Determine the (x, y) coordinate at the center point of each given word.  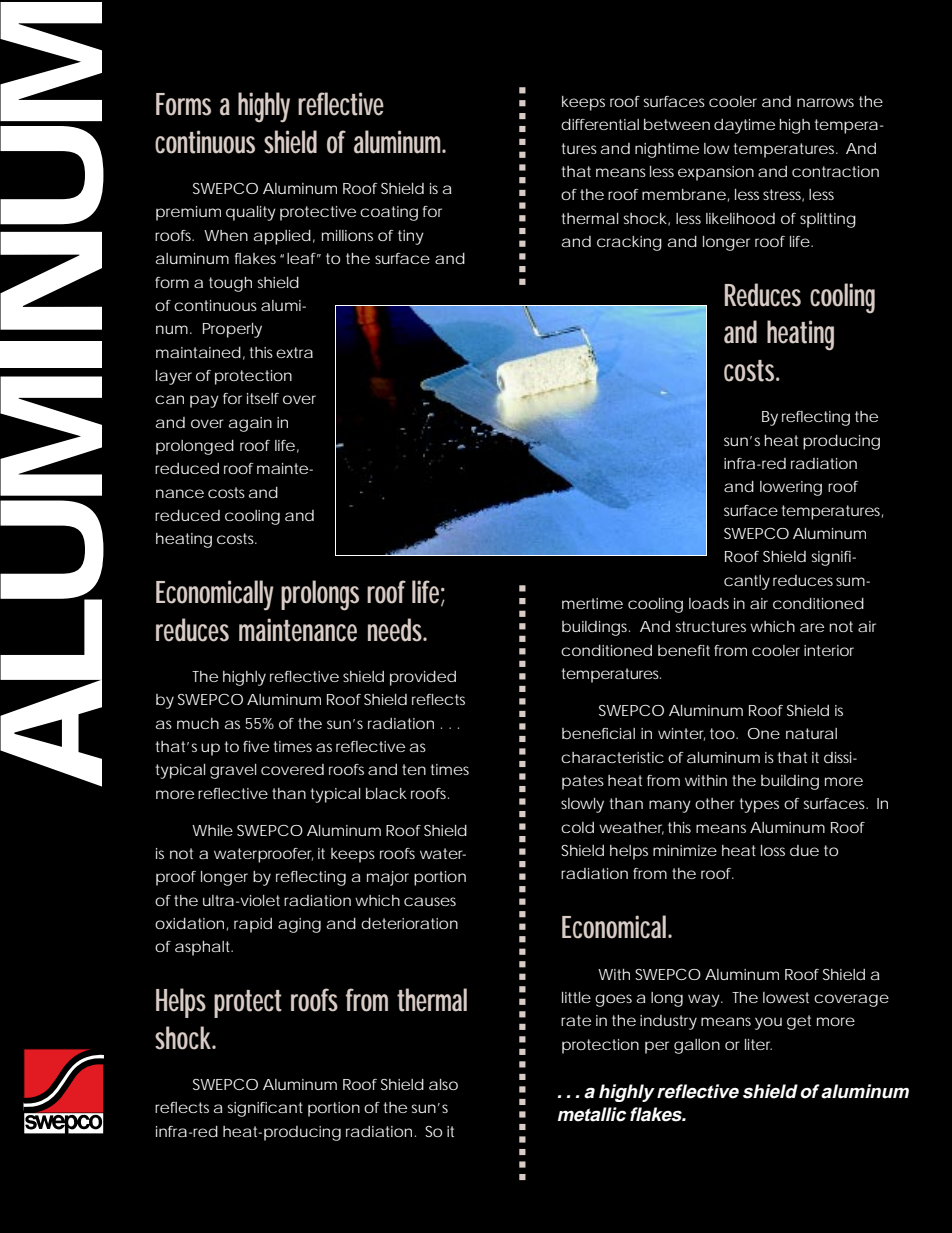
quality (251, 213)
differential (600, 124)
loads (709, 603)
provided (423, 678)
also (443, 1084)
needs (397, 630)
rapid (253, 925)
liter (758, 1044)
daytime (744, 126)
